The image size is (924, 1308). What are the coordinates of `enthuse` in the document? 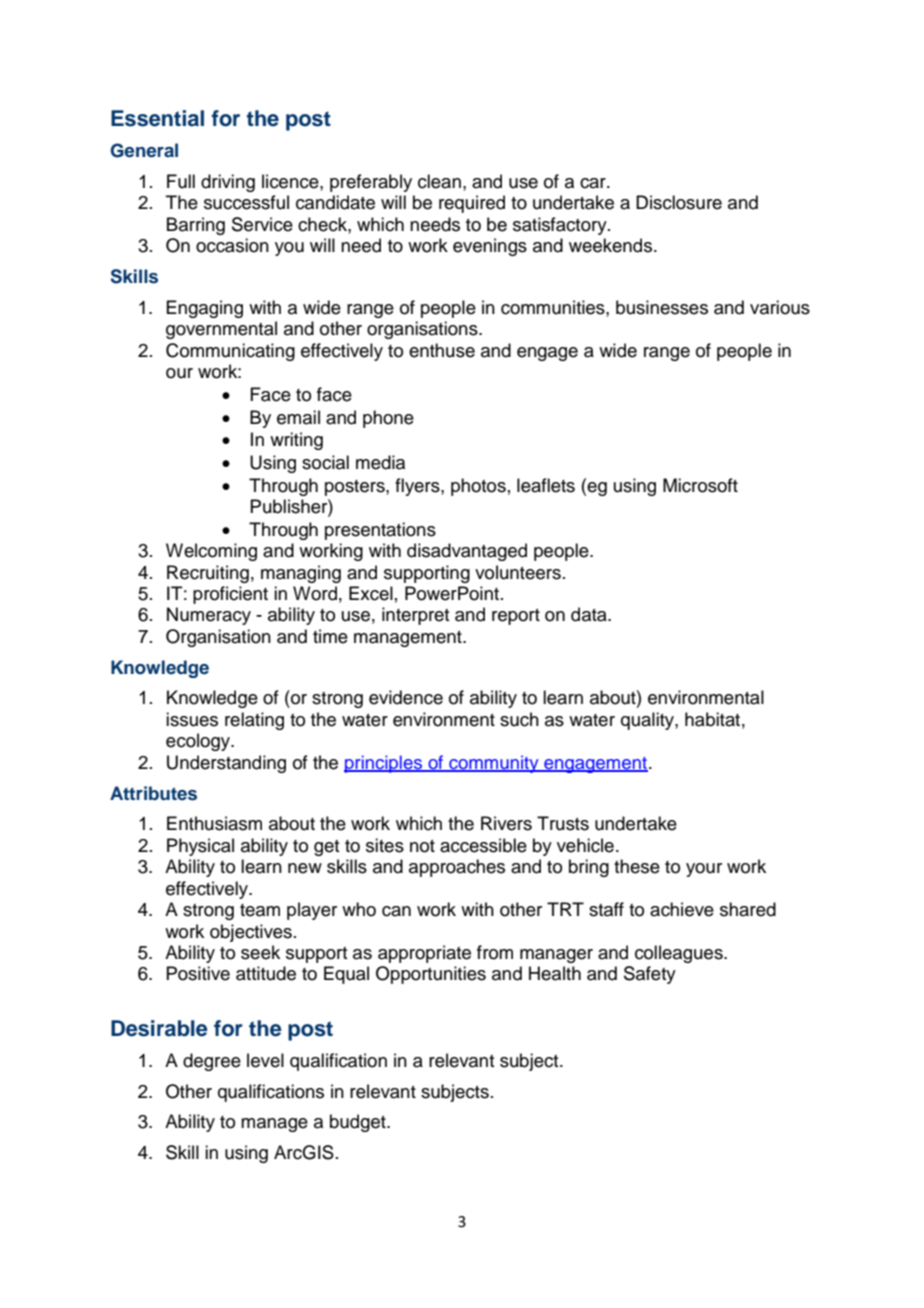 It's located at (442, 350).
